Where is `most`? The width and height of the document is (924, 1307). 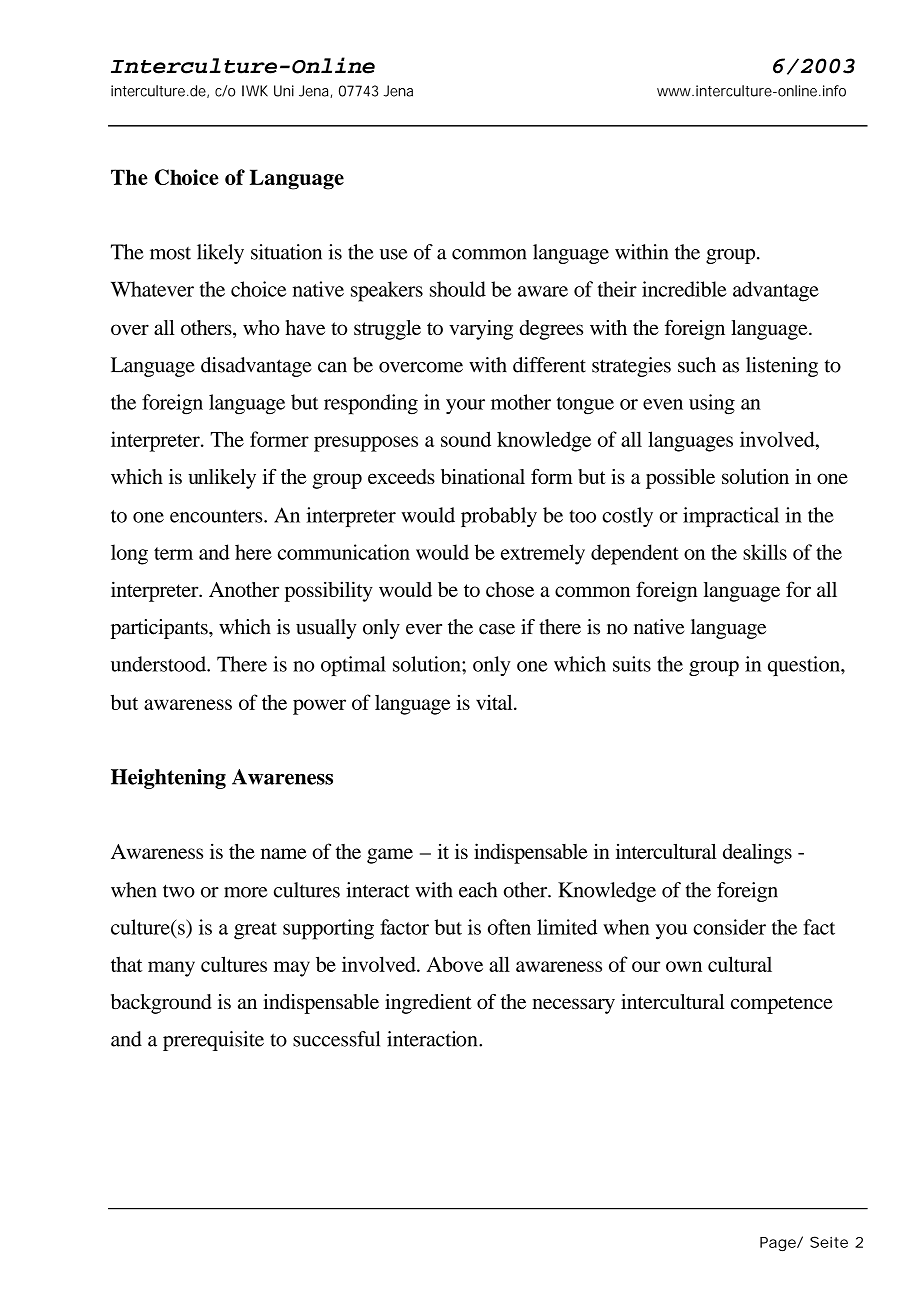
most is located at coordinates (170, 253).
